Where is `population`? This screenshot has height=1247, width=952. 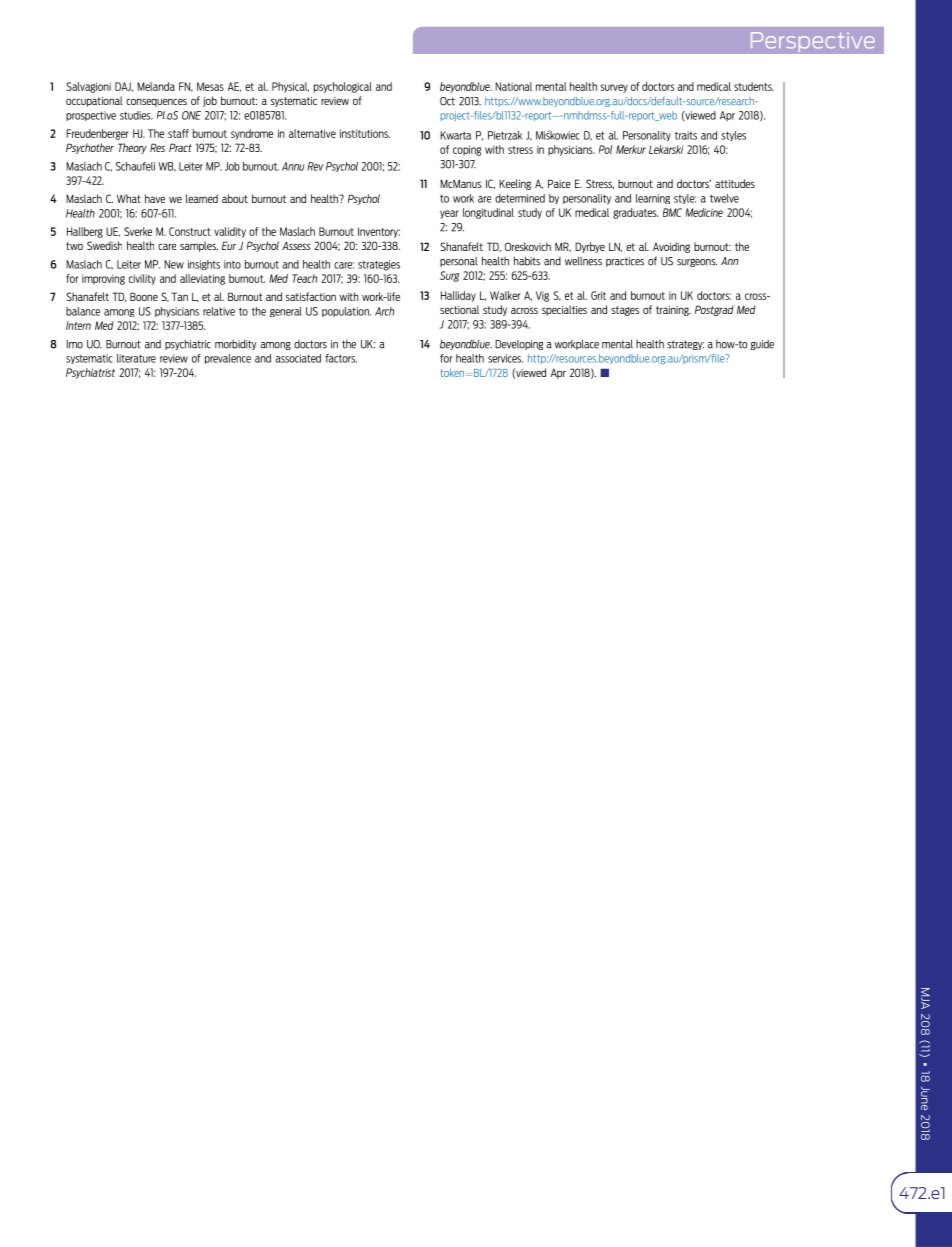
population is located at coordinates (346, 312).
